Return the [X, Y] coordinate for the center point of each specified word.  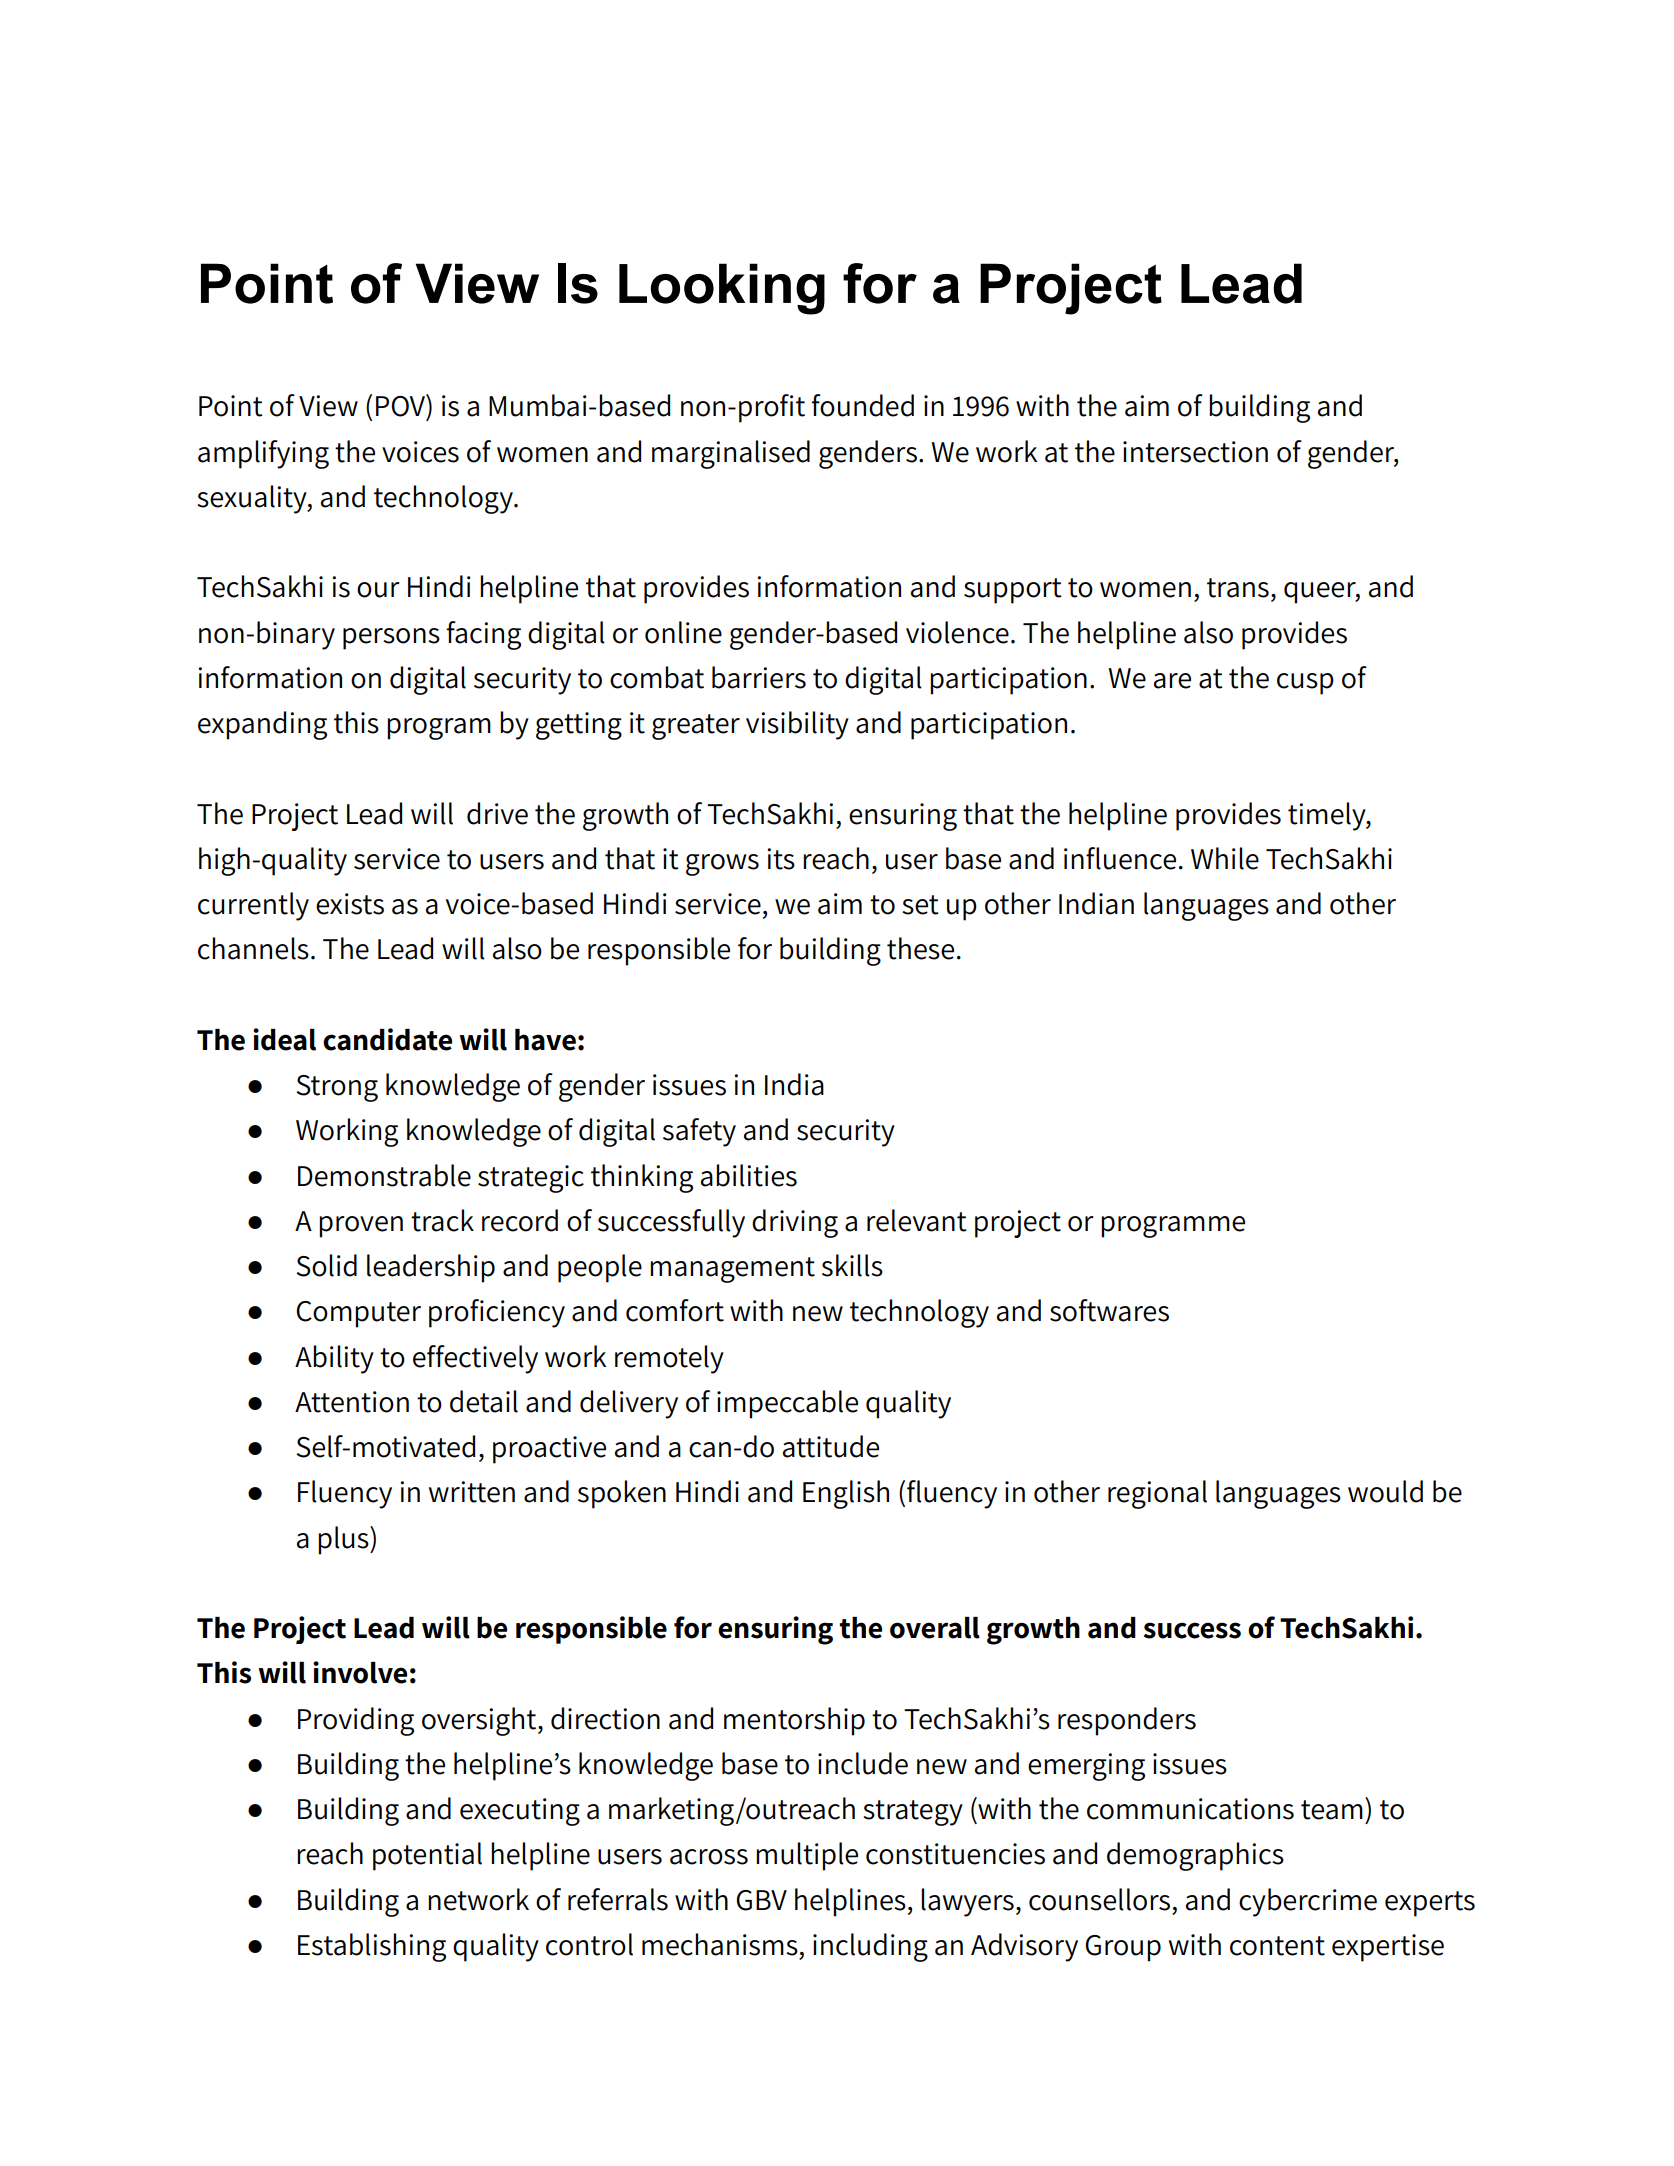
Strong [337, 1088]
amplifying [263, 454]
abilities [749, 1175]
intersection [1195, 452]
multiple [807, 1856]
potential [427, 1856]
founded [862, 405]
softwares [1109, 1310]
